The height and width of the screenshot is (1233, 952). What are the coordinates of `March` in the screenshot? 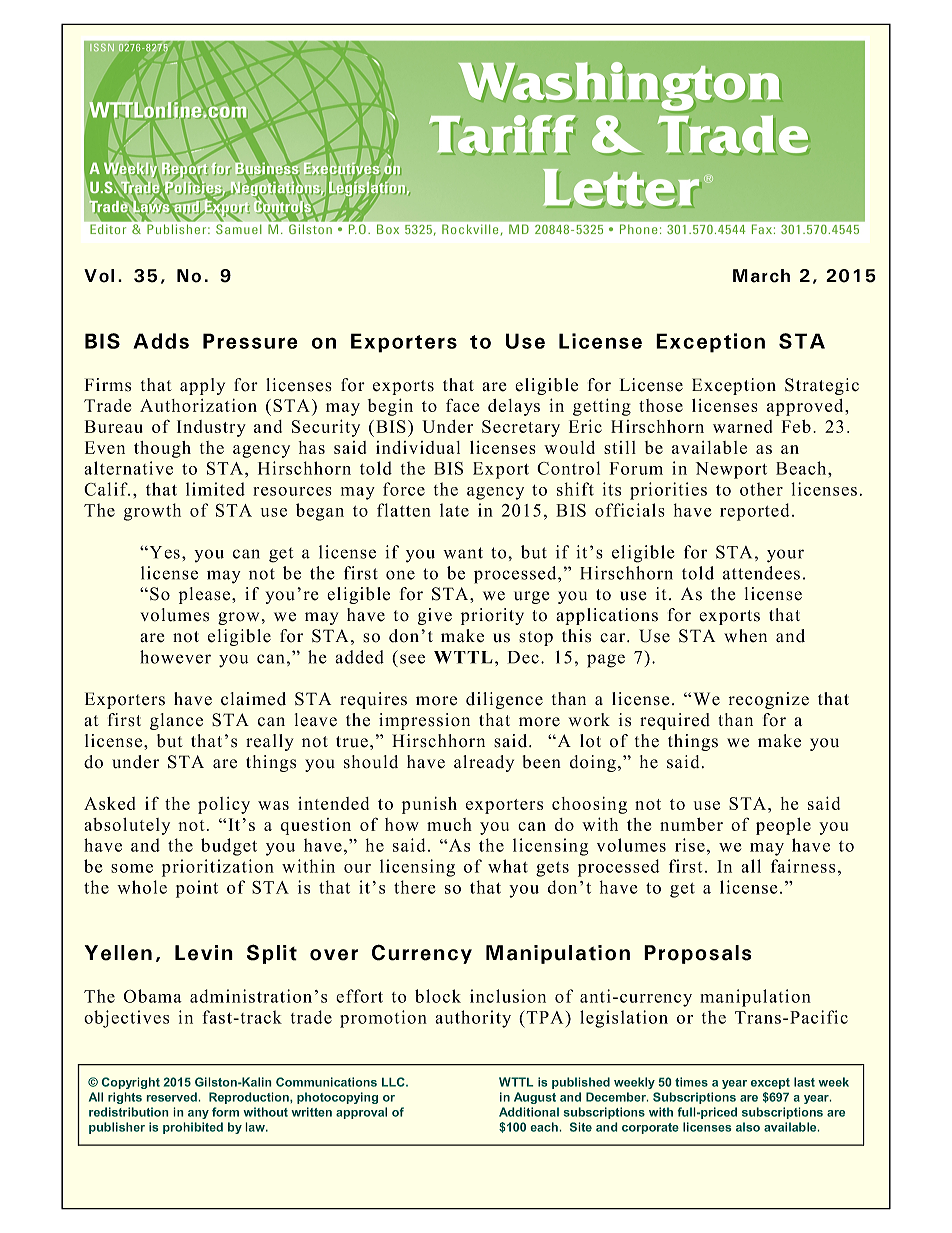 It's located at (761, 276).
